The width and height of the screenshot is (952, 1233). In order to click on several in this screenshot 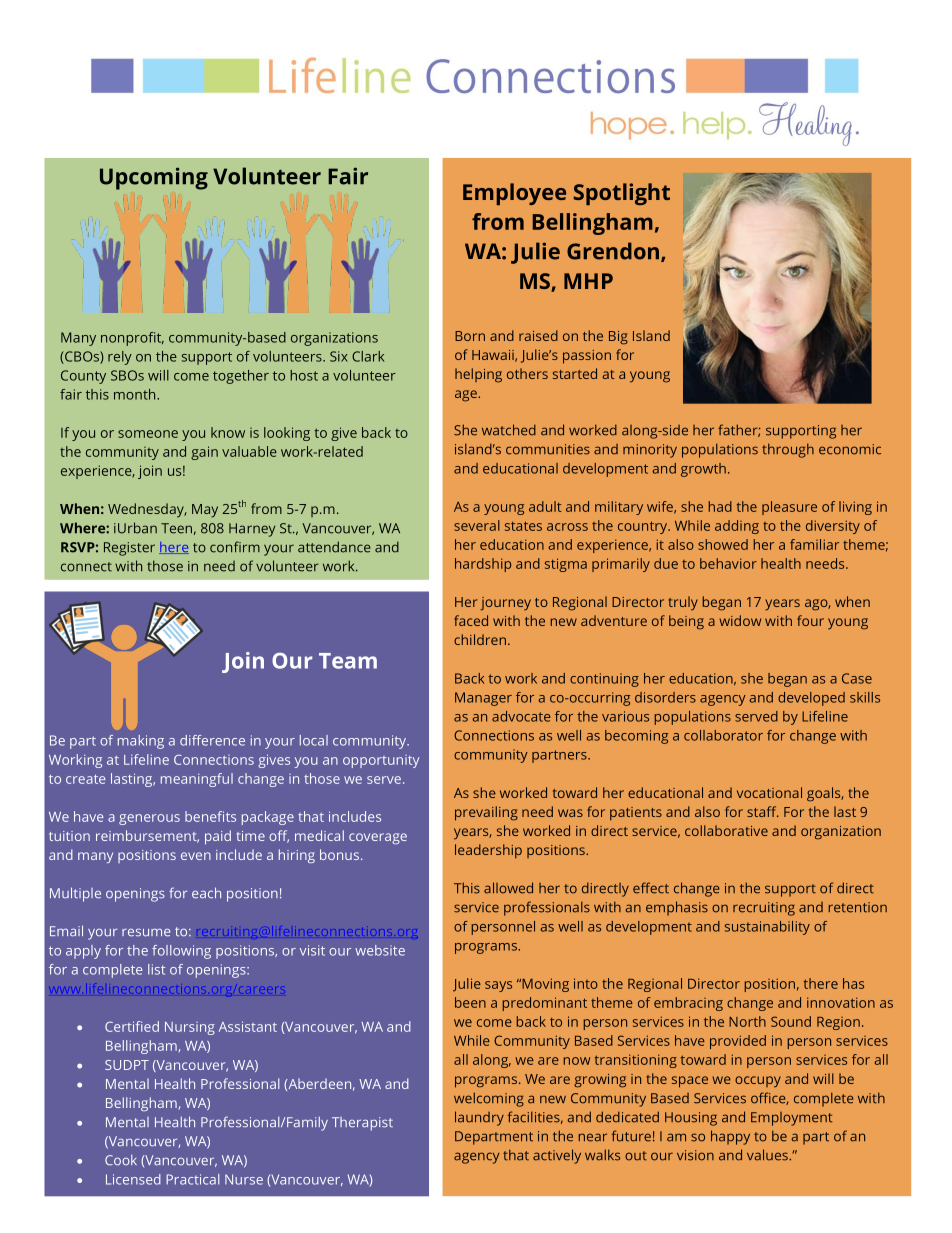, I will do `click(477, 525)`.
